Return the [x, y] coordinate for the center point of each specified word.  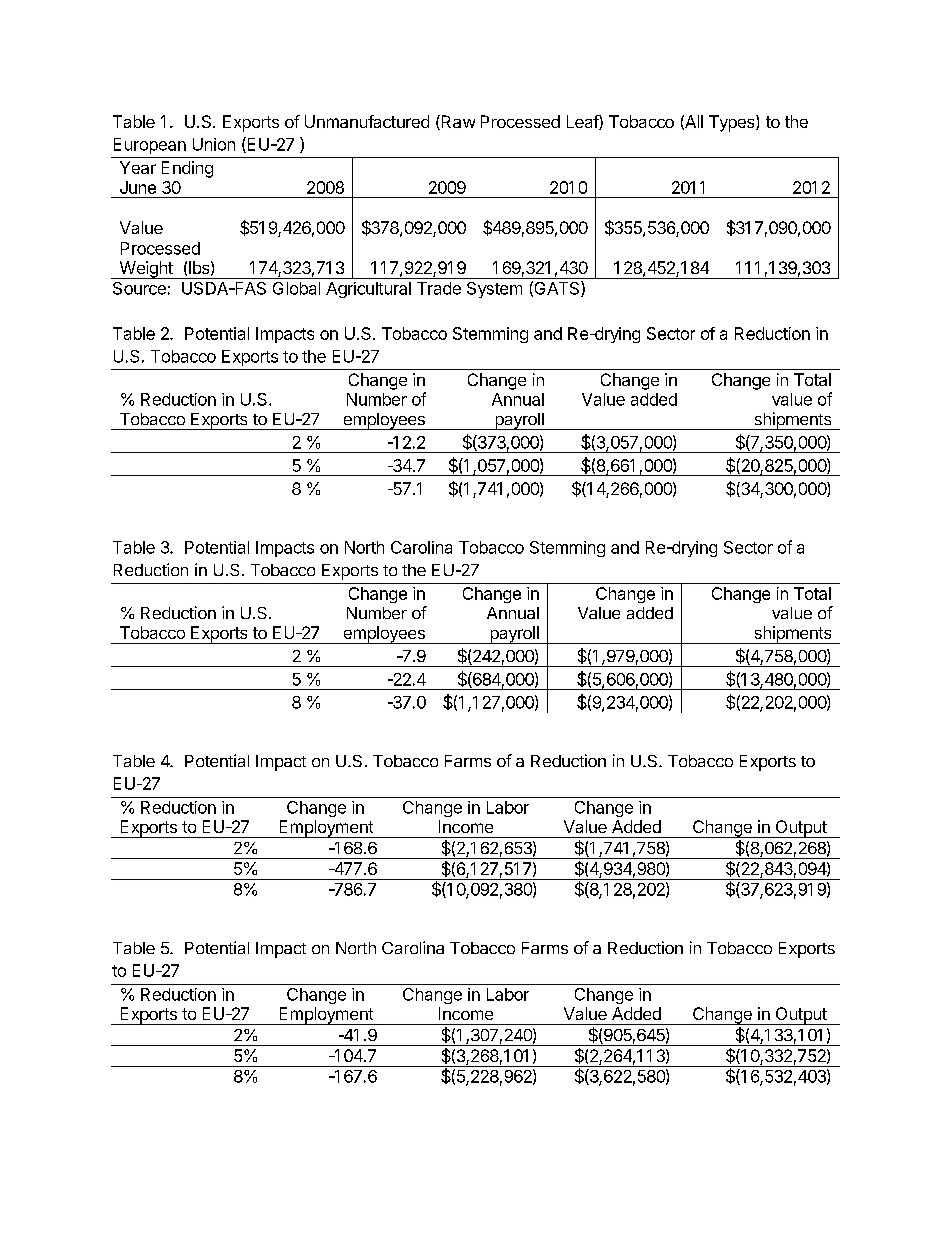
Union [214, 144]
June [138, 187]
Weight [146, 270]
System [494, 290]
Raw [457, 122]
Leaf [583, 122]
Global [296, 288]
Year [138, 167]
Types [733, 123]
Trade [439, 288]
